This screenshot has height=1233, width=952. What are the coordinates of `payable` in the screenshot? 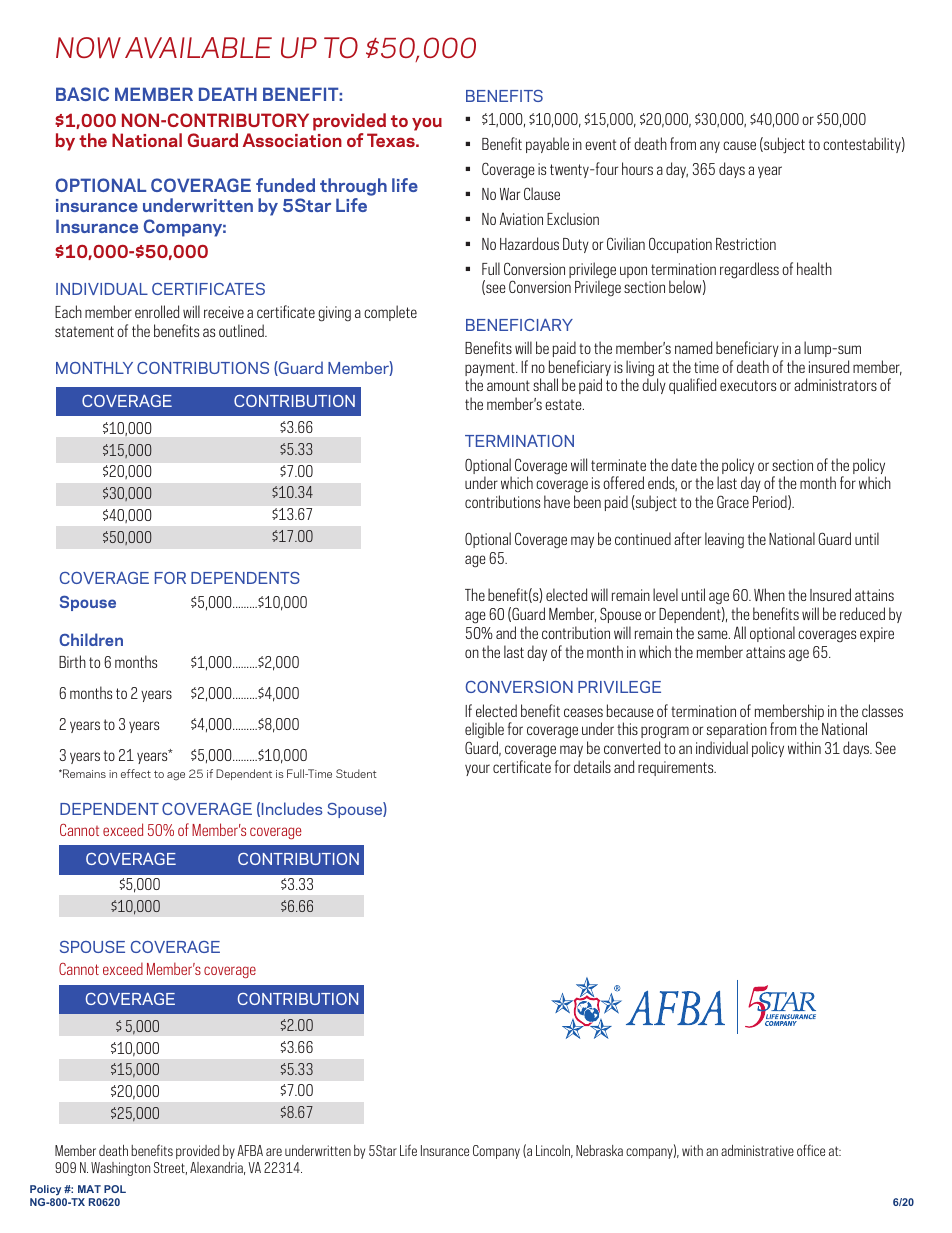 It's located at (547, 145).
